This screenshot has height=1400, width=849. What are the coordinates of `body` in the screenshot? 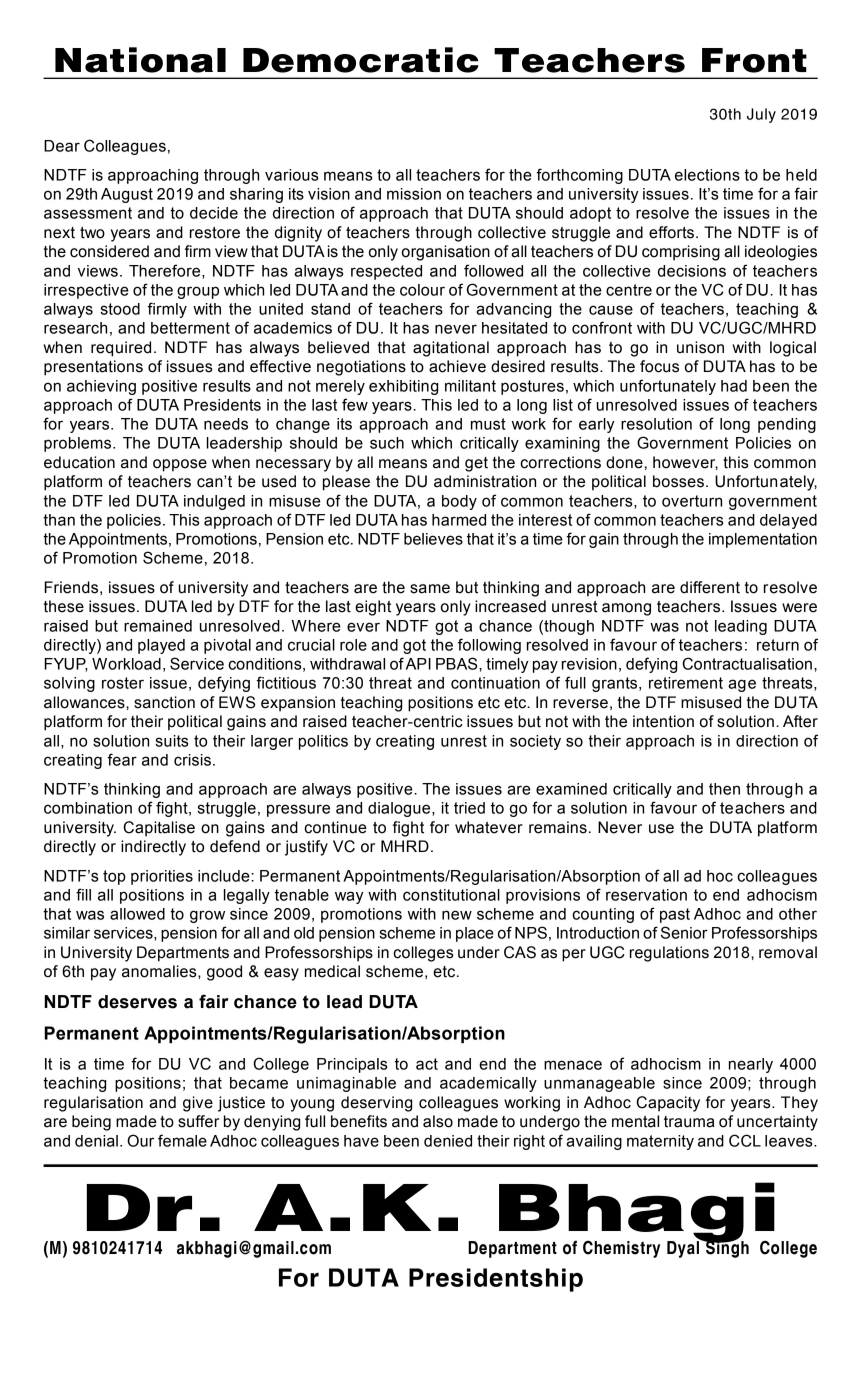 It's located at (459, 502).
